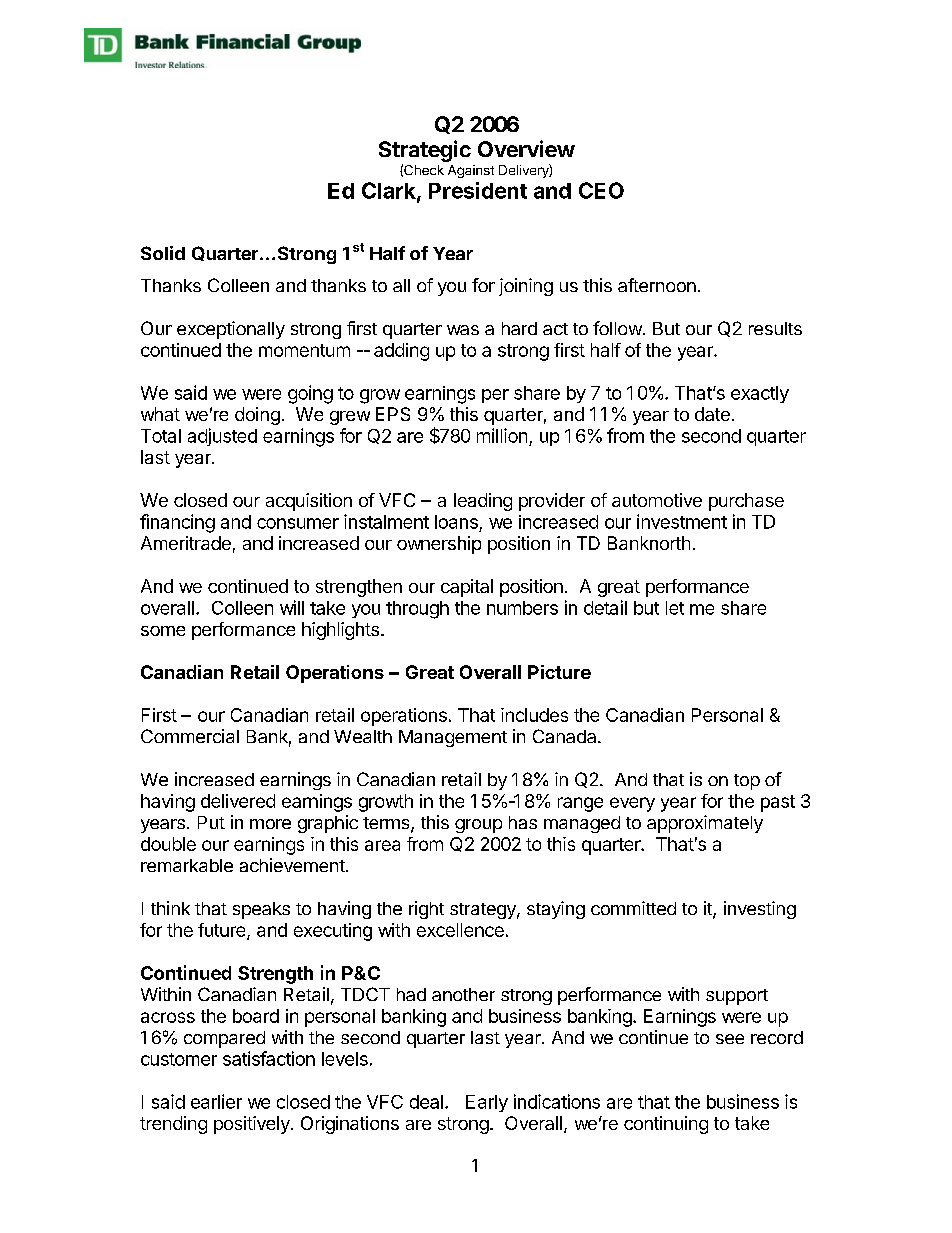 The width and height of the image is (952, 1233). Describe the element at coordinates (216, 1101) in the image. I see `earlier` at that location.
